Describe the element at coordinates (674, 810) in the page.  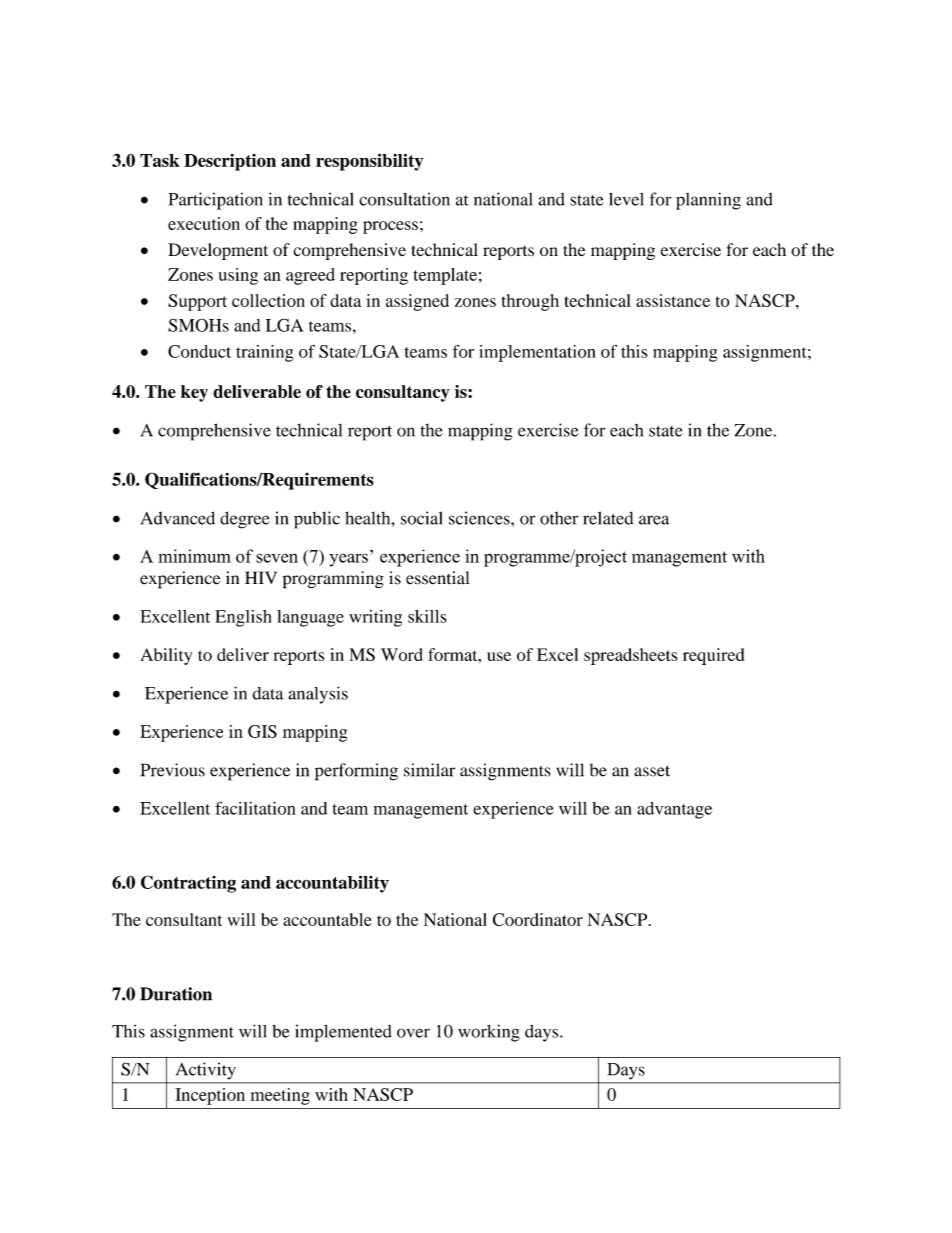
I see `advantage` at that location.
